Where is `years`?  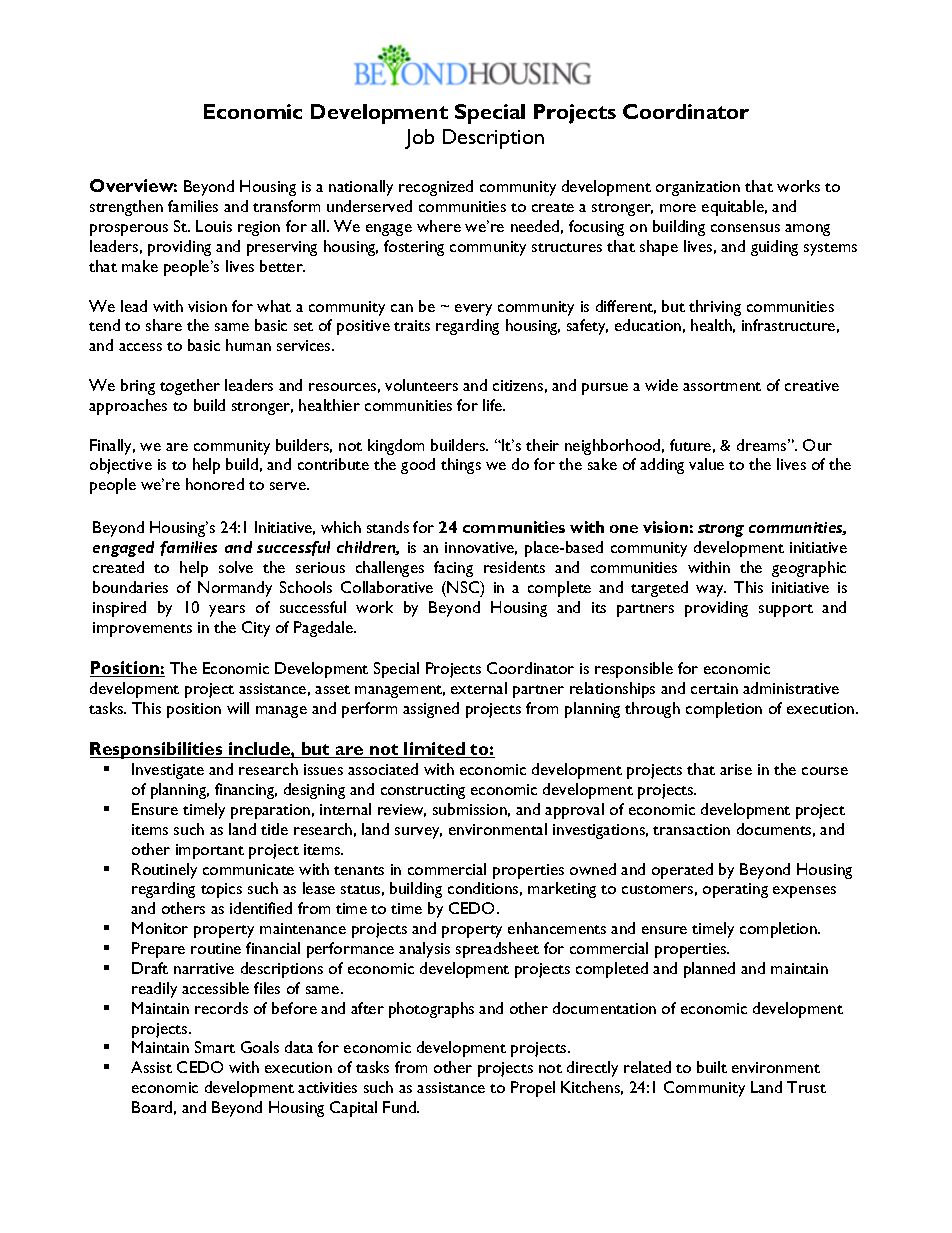 years is located at coordinates (227, 611).
